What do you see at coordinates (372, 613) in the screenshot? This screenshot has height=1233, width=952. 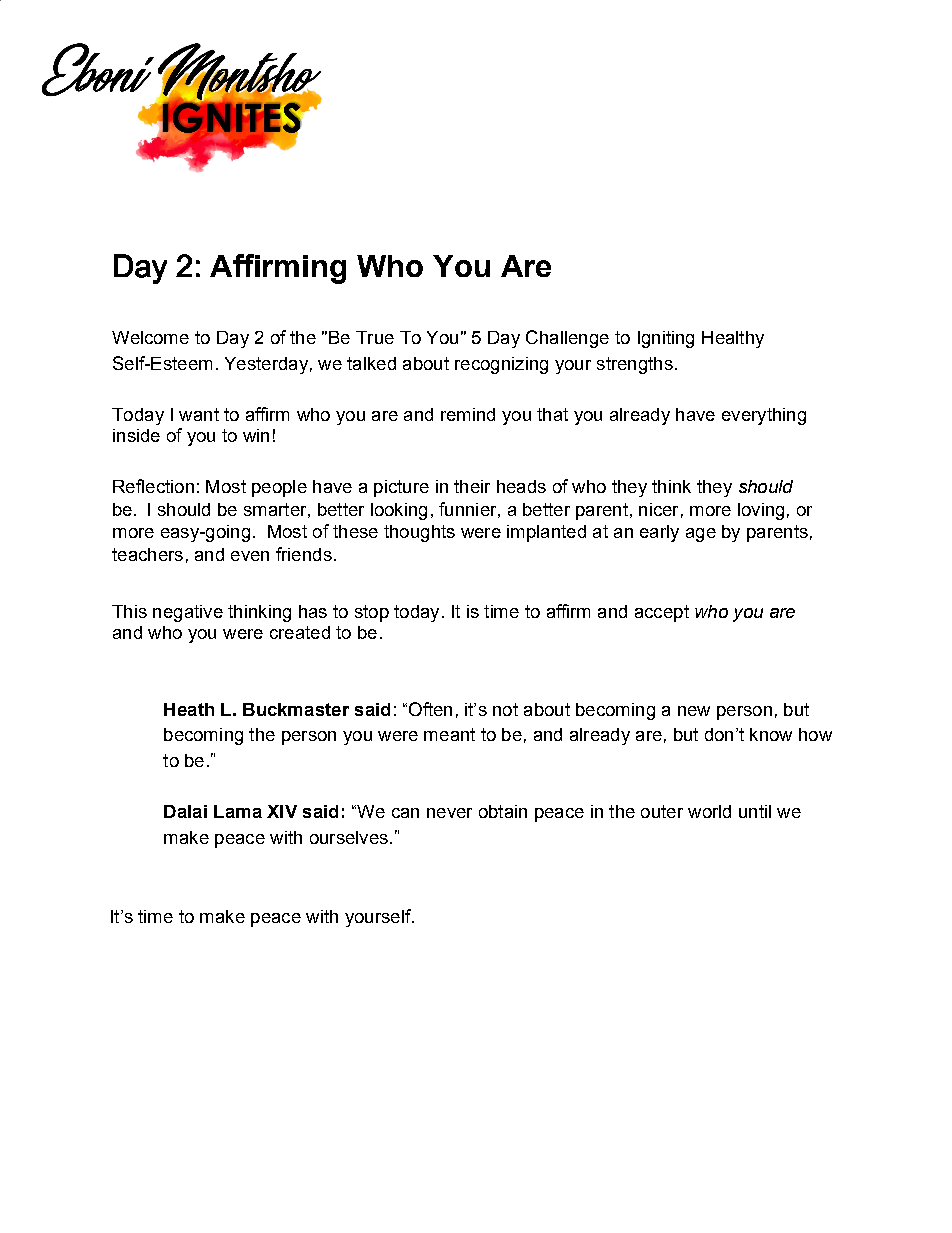 I see `stop` at bounding box center [372, 613].
